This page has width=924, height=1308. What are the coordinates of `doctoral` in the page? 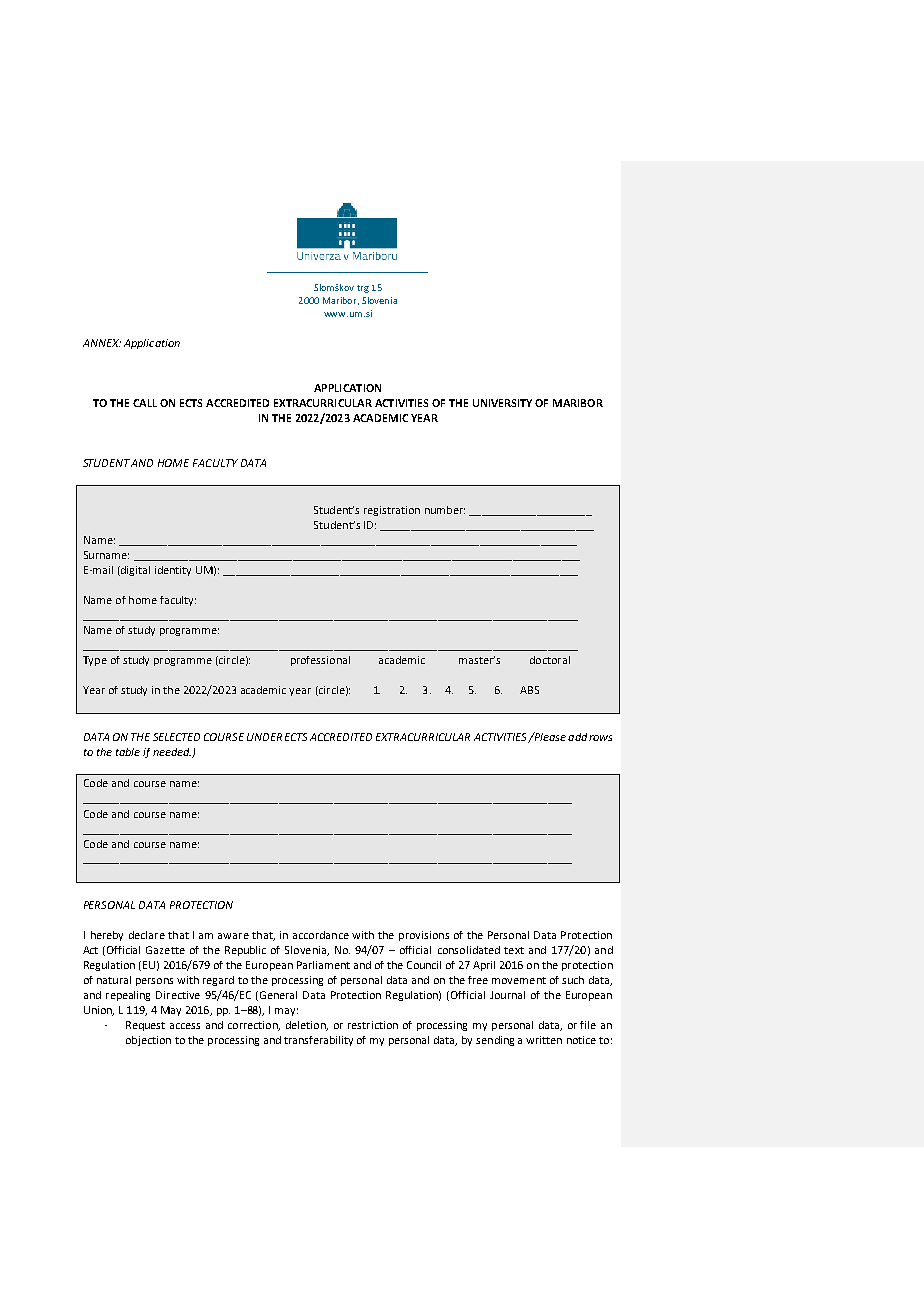 It's located at (550, 660).
